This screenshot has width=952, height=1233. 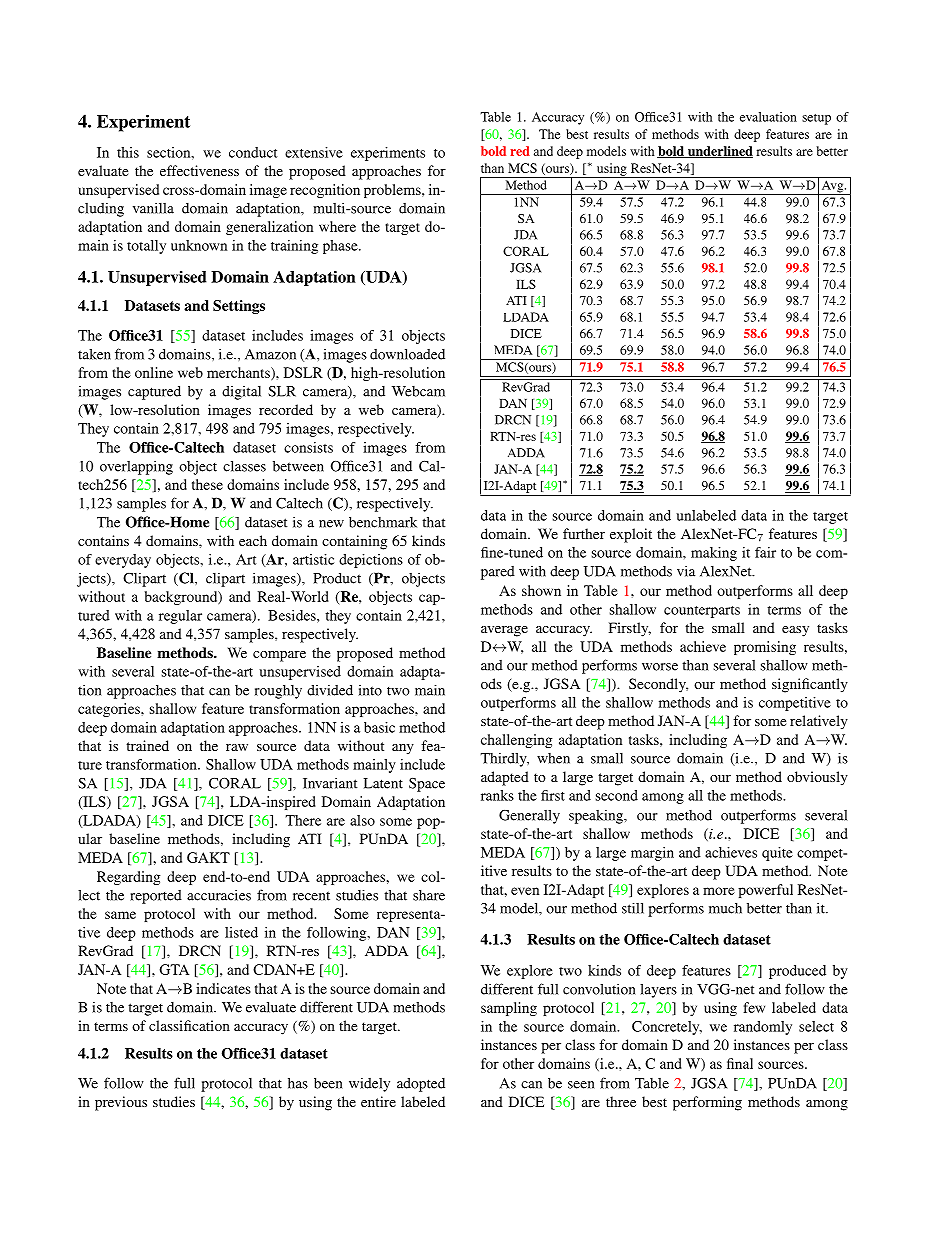 What do you see at coordinates (207, 484) in the screenshot?
I see `these` at bounding box center [207, 484].
